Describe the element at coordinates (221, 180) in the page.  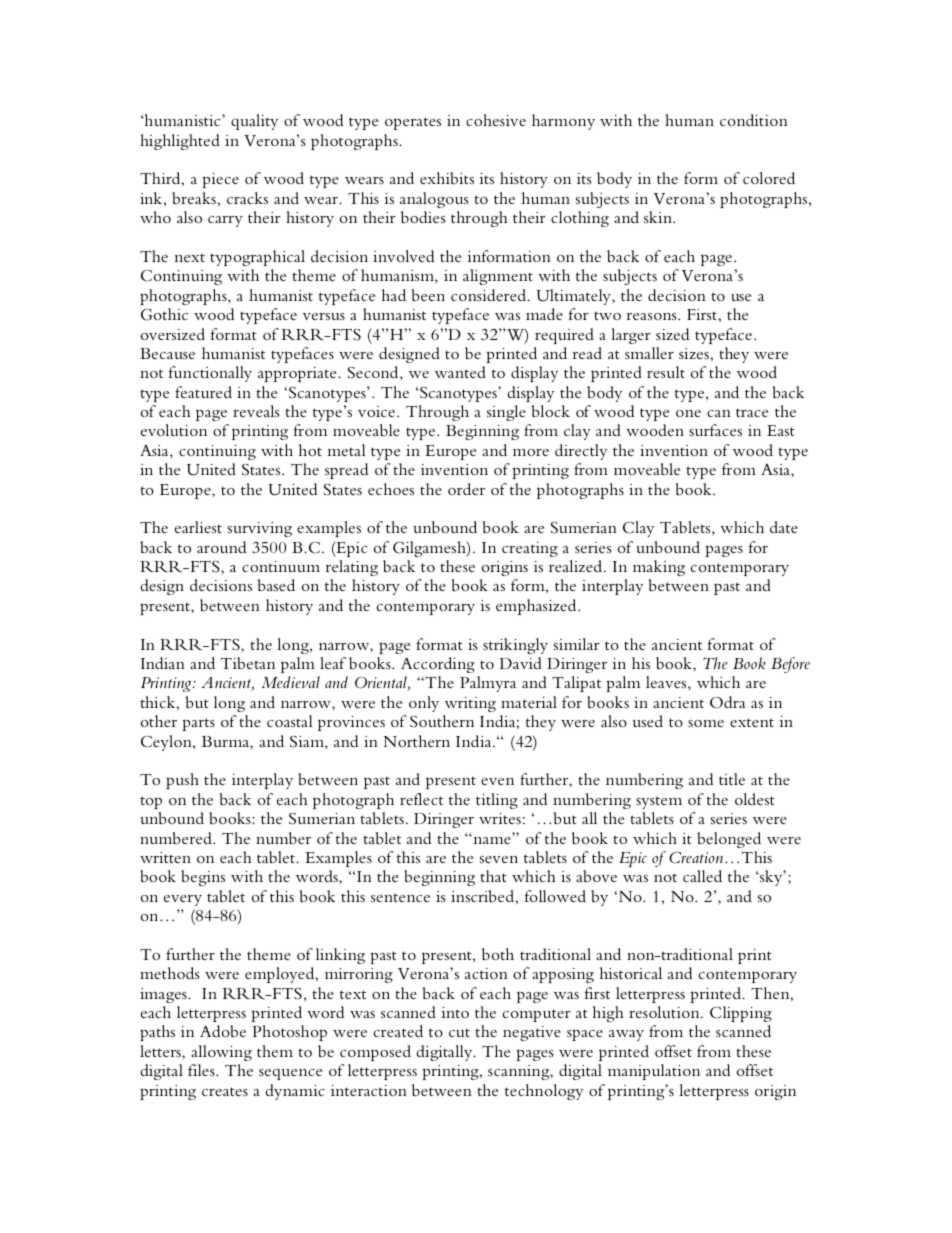
I see `piece` at that location.
